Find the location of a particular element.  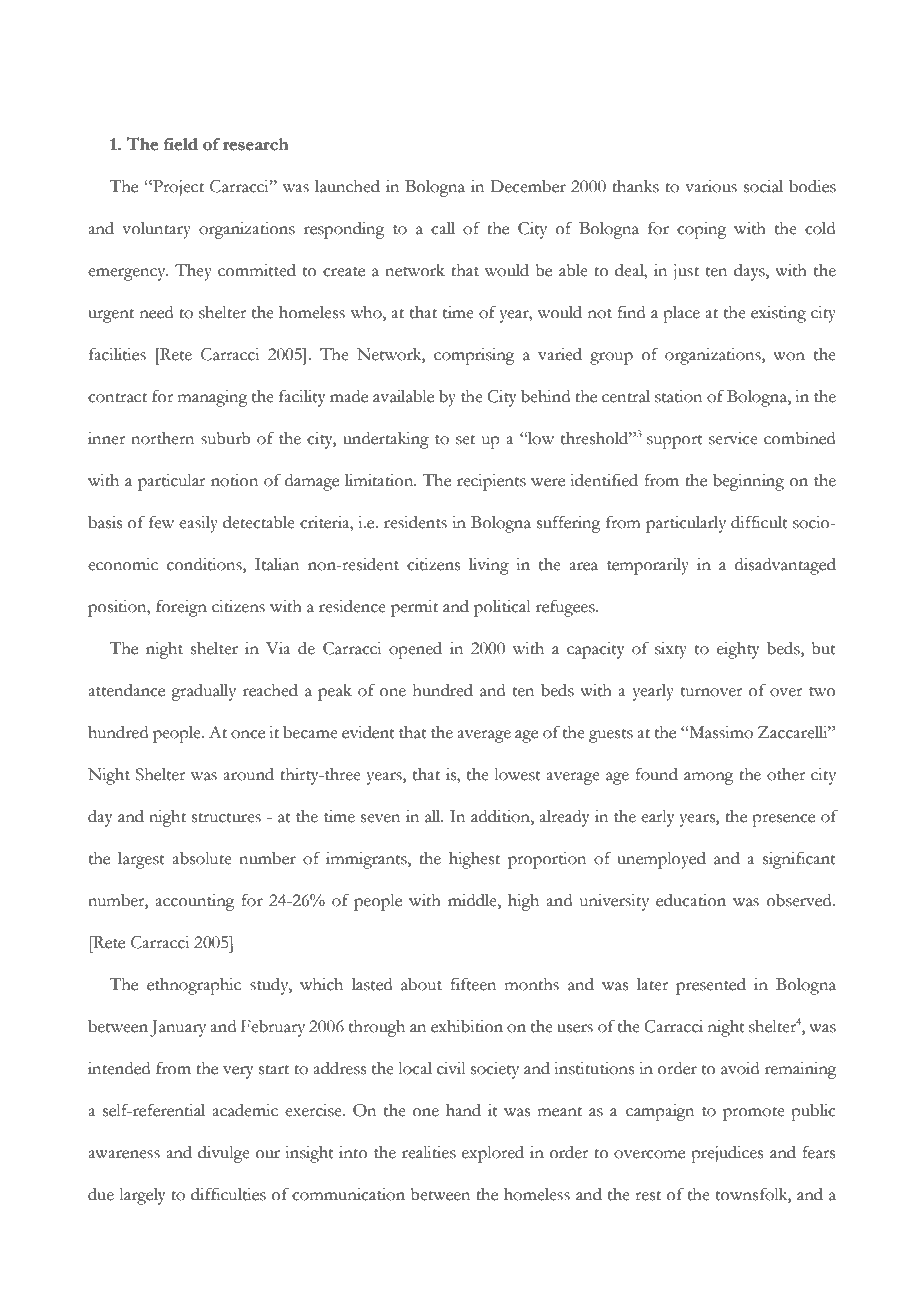

divulge is located at coordinates (224, 1154).
